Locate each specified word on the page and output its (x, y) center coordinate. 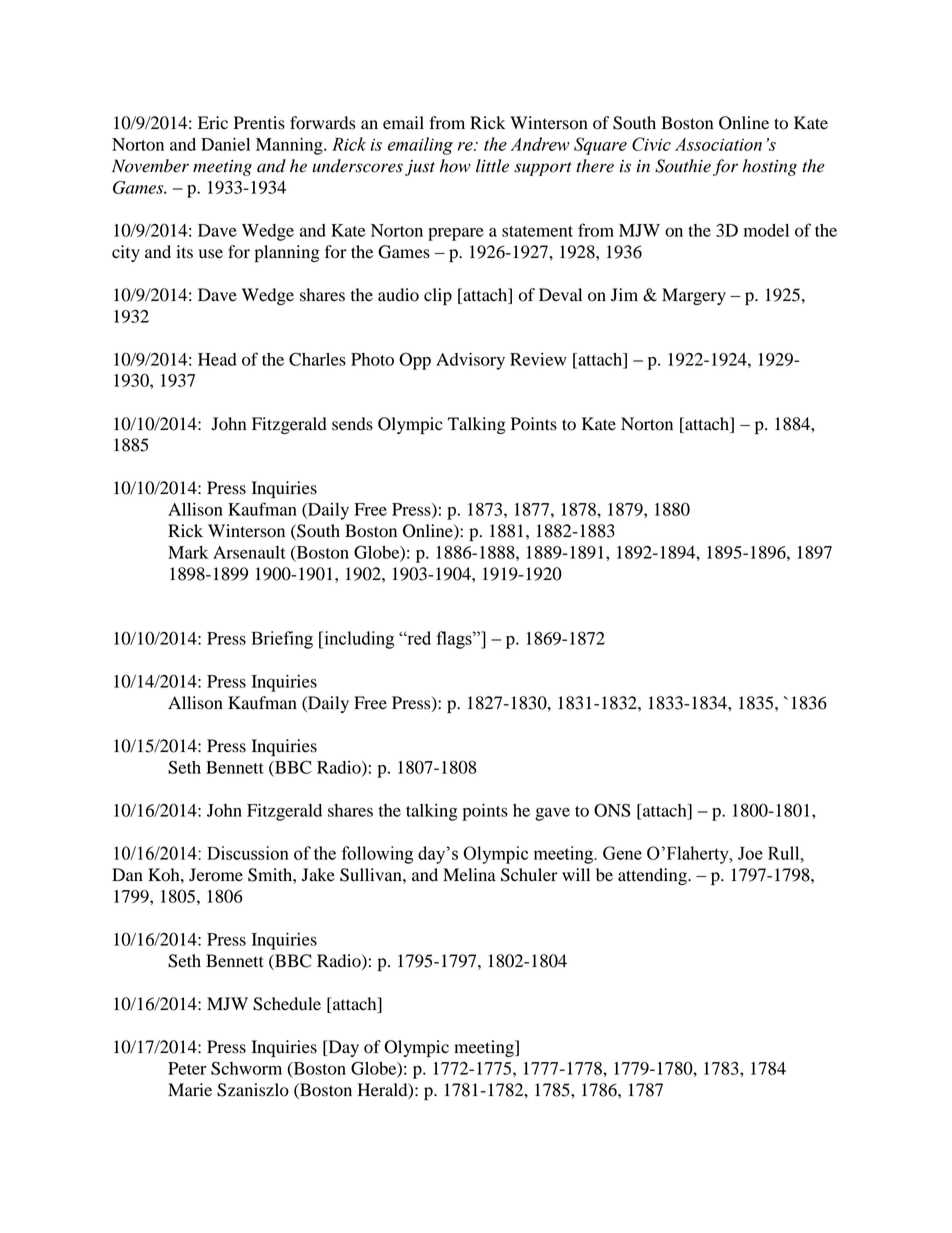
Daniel (225, 144)
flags (455, 640)
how (455, 166)
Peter (187, 1068)
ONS (612, 810)
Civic (651, 144)
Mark (188, 552)
